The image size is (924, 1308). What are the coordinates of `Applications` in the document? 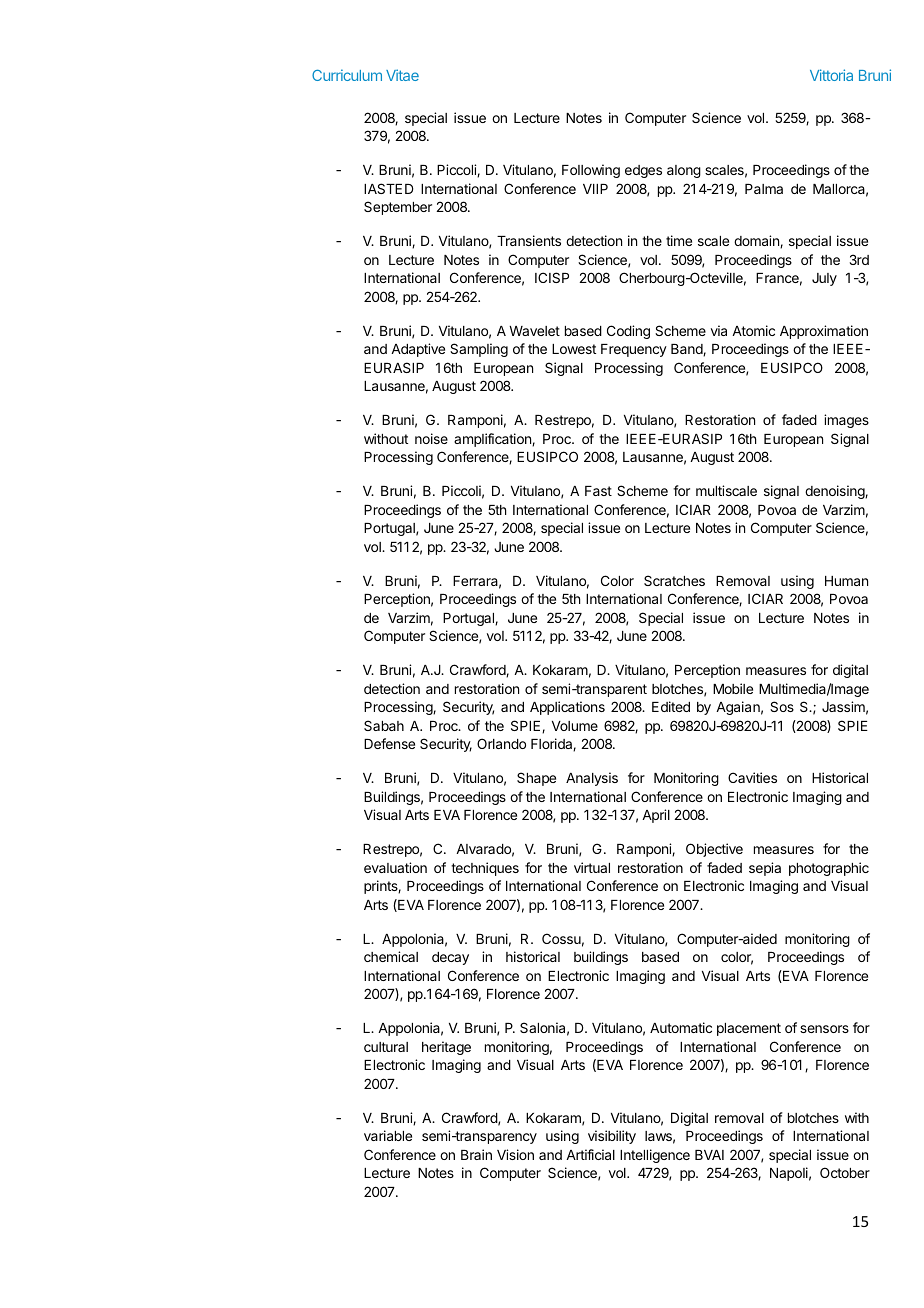 It's located at (567, 708).
